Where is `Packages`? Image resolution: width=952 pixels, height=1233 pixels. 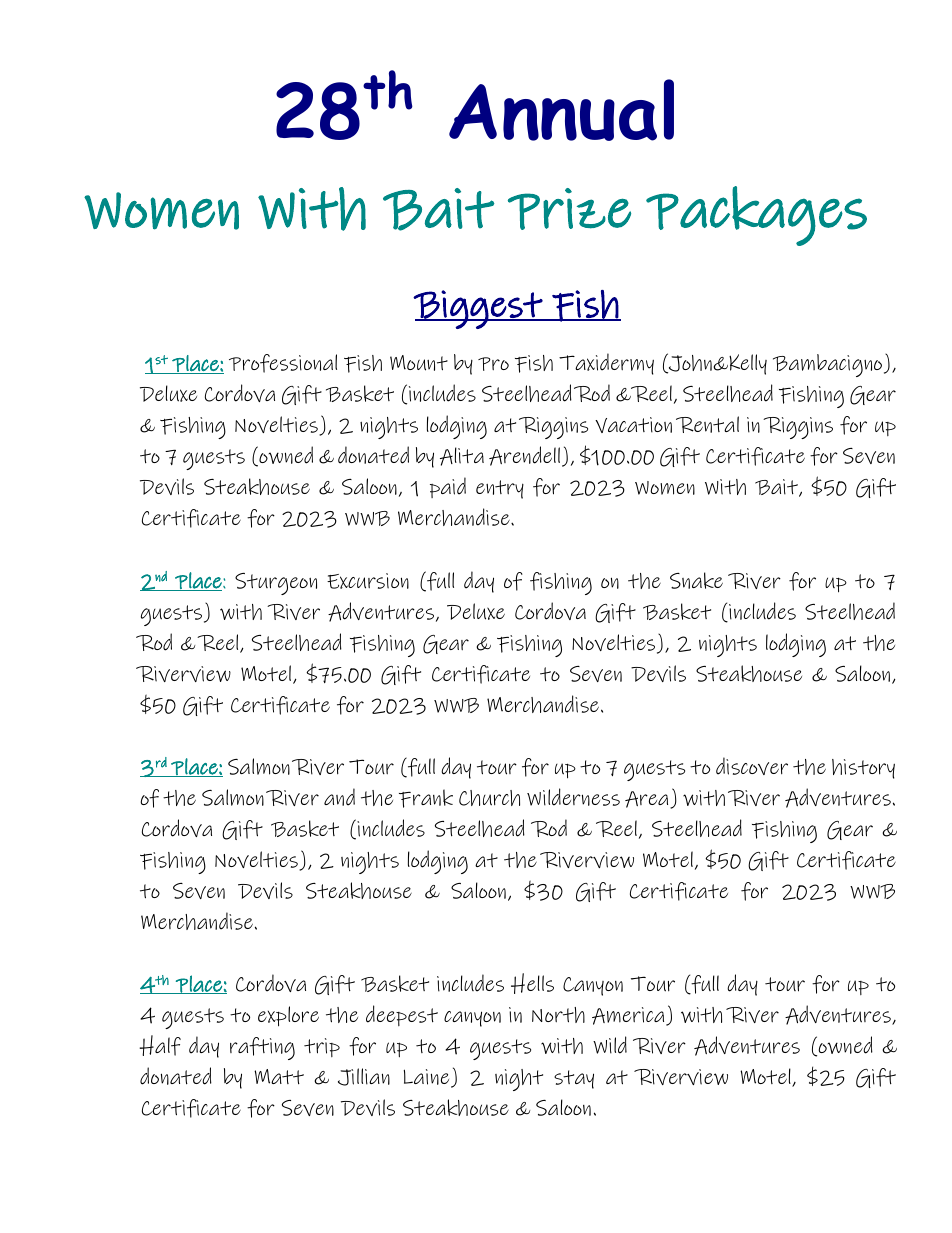 Packages is located at coordinates (756, 216).
